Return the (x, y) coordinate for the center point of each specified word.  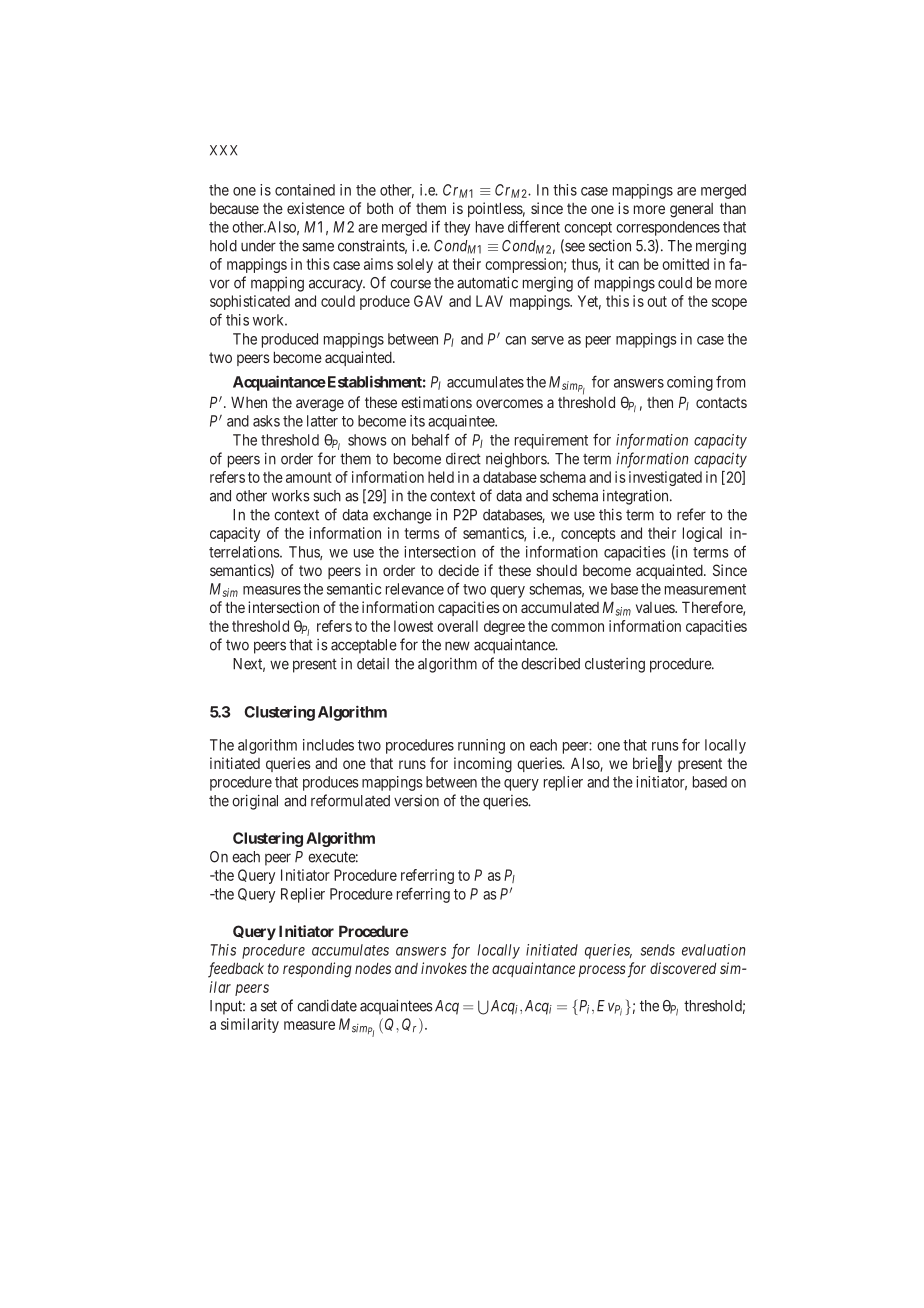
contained (305, 190)
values (656, 607)
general (691, 210)
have (490, 227)
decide (458, 570)
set (269, 1006)
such (327, 496)
